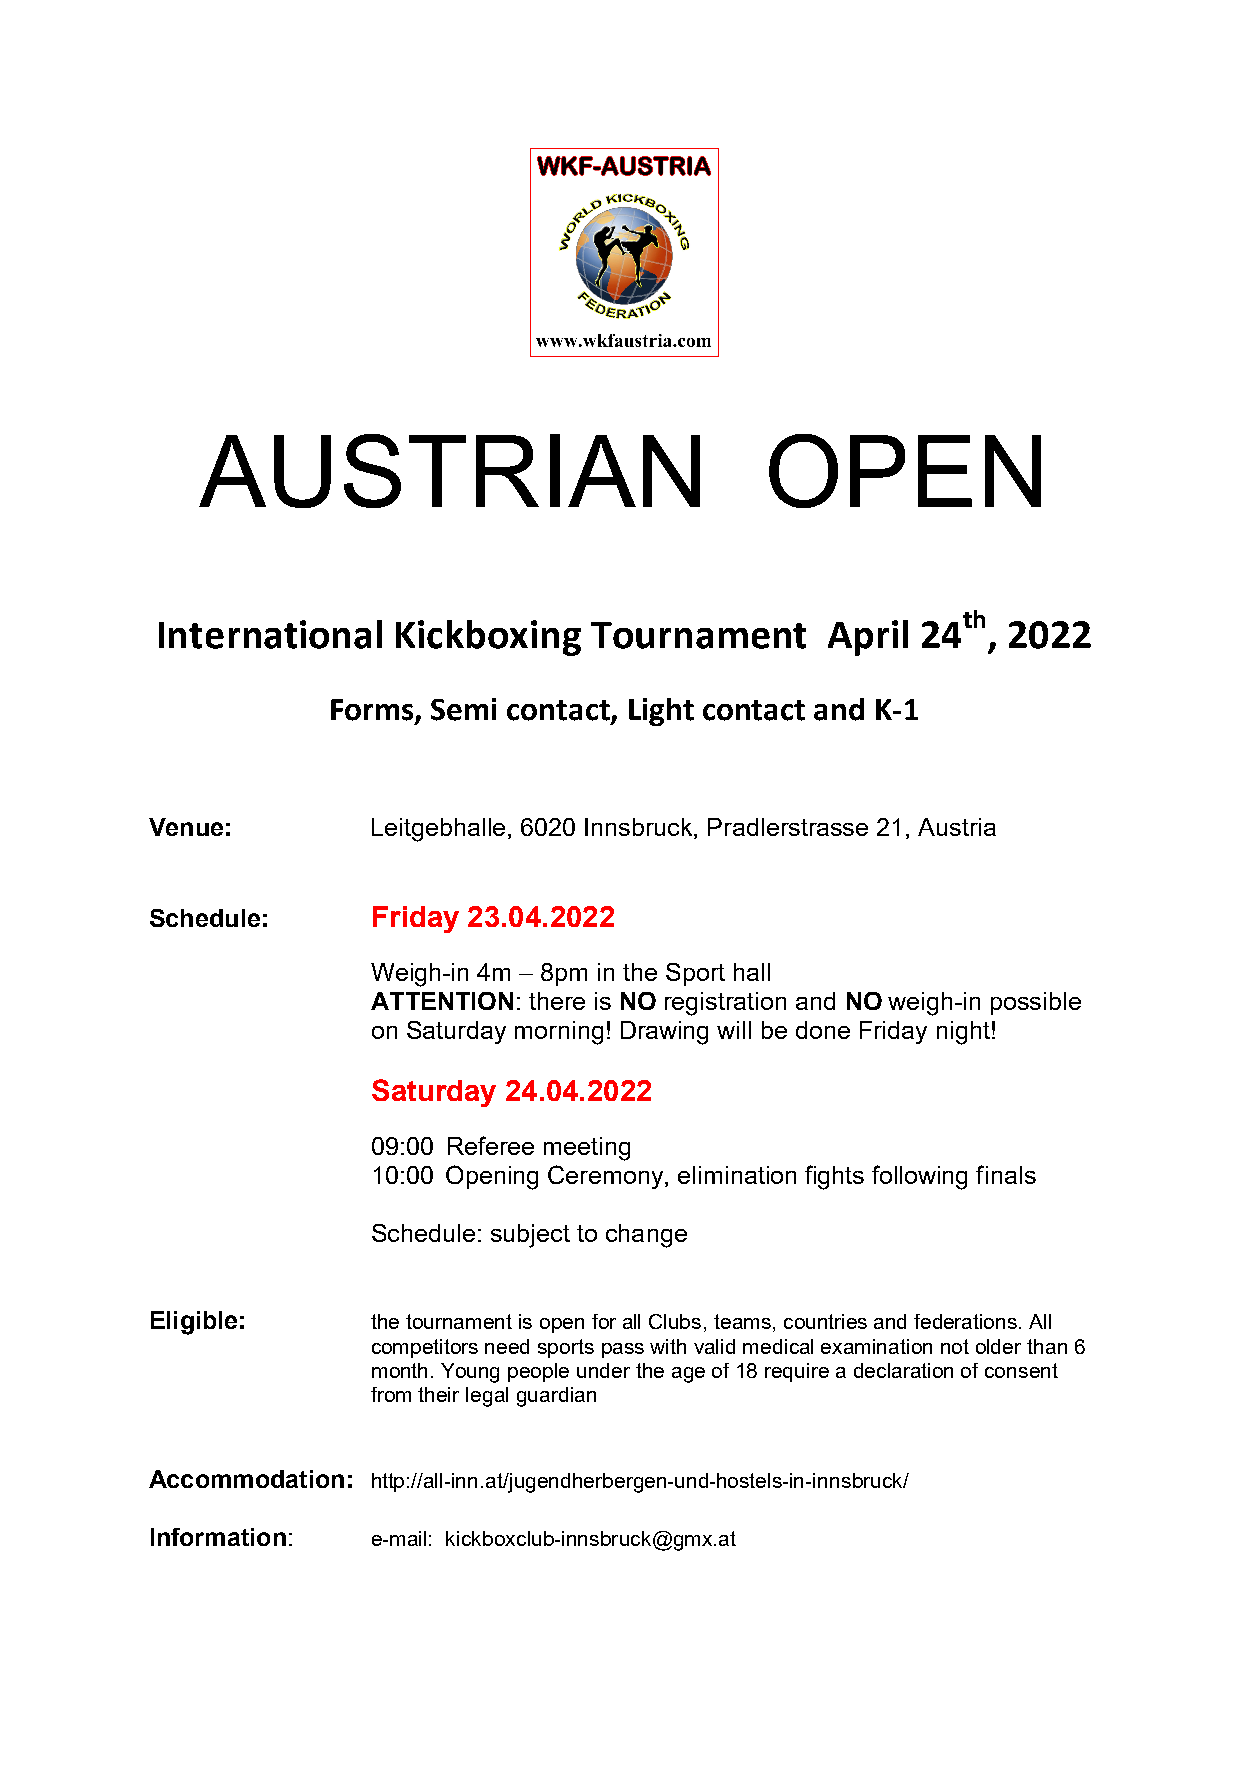 This screenshot has height=1767, width=1249. What do you see at coordinates (194, 1323) in the screenshot?
I see `Eligible` at bounding box center [194, 1323].
